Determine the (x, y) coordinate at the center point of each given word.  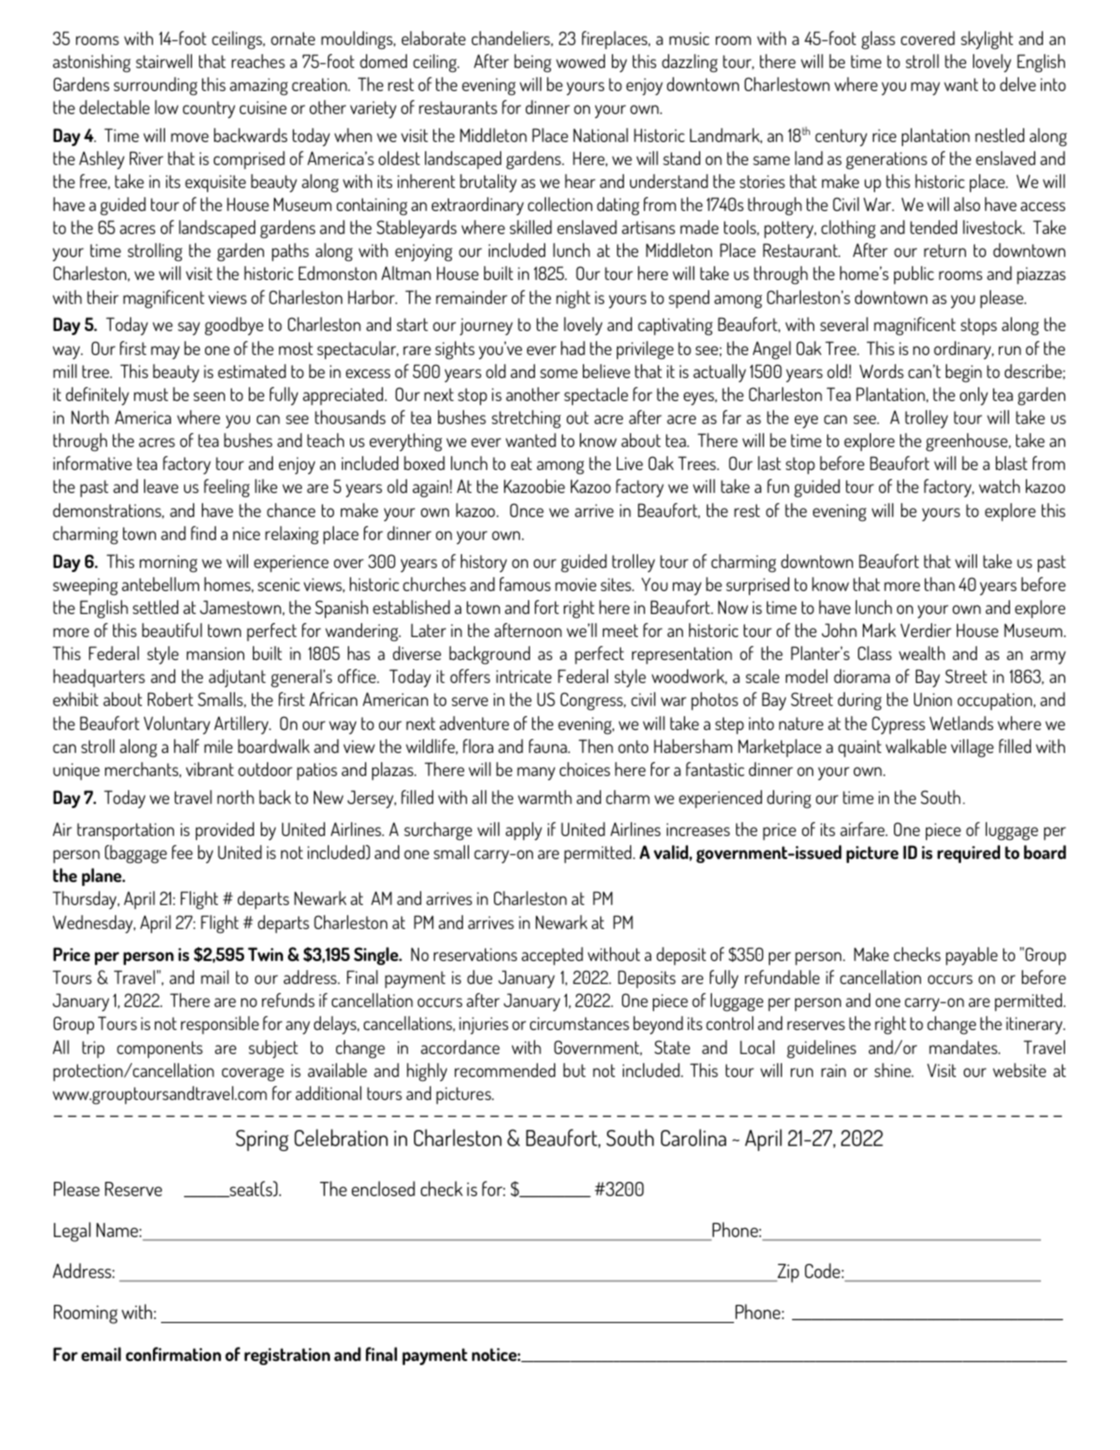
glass (878, 40)
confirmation (173, 1354)
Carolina (693, 1137)
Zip (787, 1273)
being (532, 63)
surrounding (155, 86)
